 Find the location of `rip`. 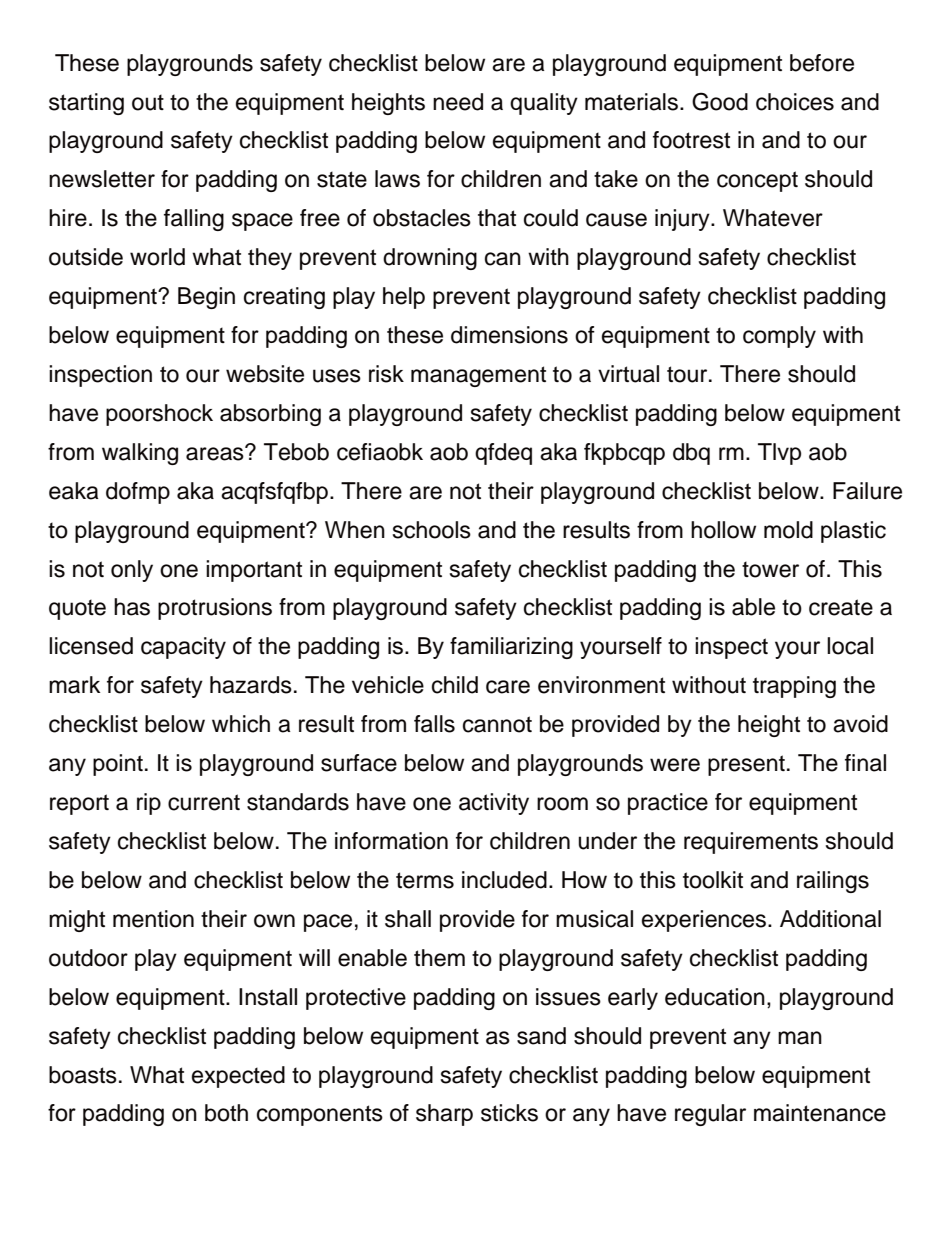

rip is located at coordinates (149, 804).
